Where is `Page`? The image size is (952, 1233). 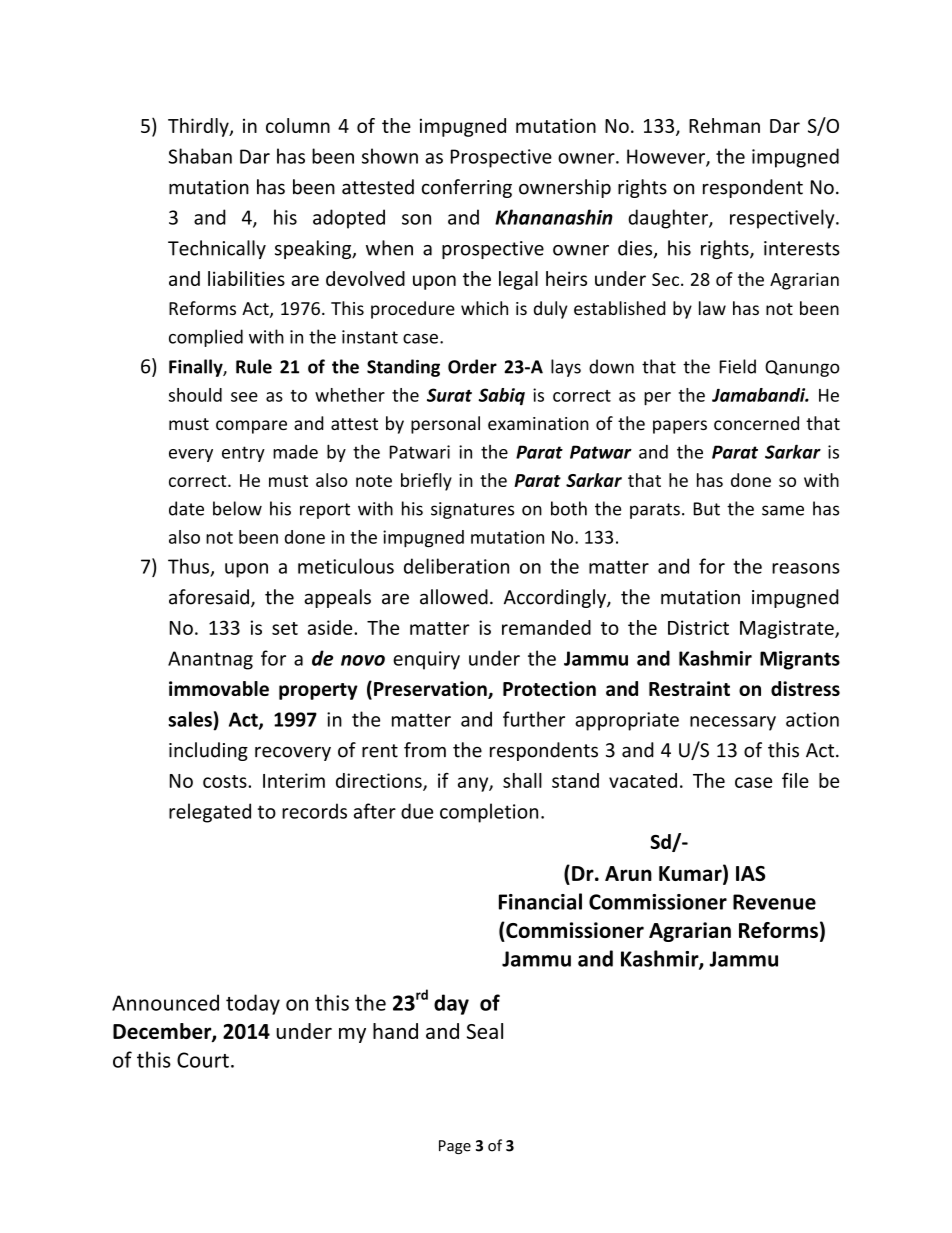 Page is located at coordinates (455, 1147).
